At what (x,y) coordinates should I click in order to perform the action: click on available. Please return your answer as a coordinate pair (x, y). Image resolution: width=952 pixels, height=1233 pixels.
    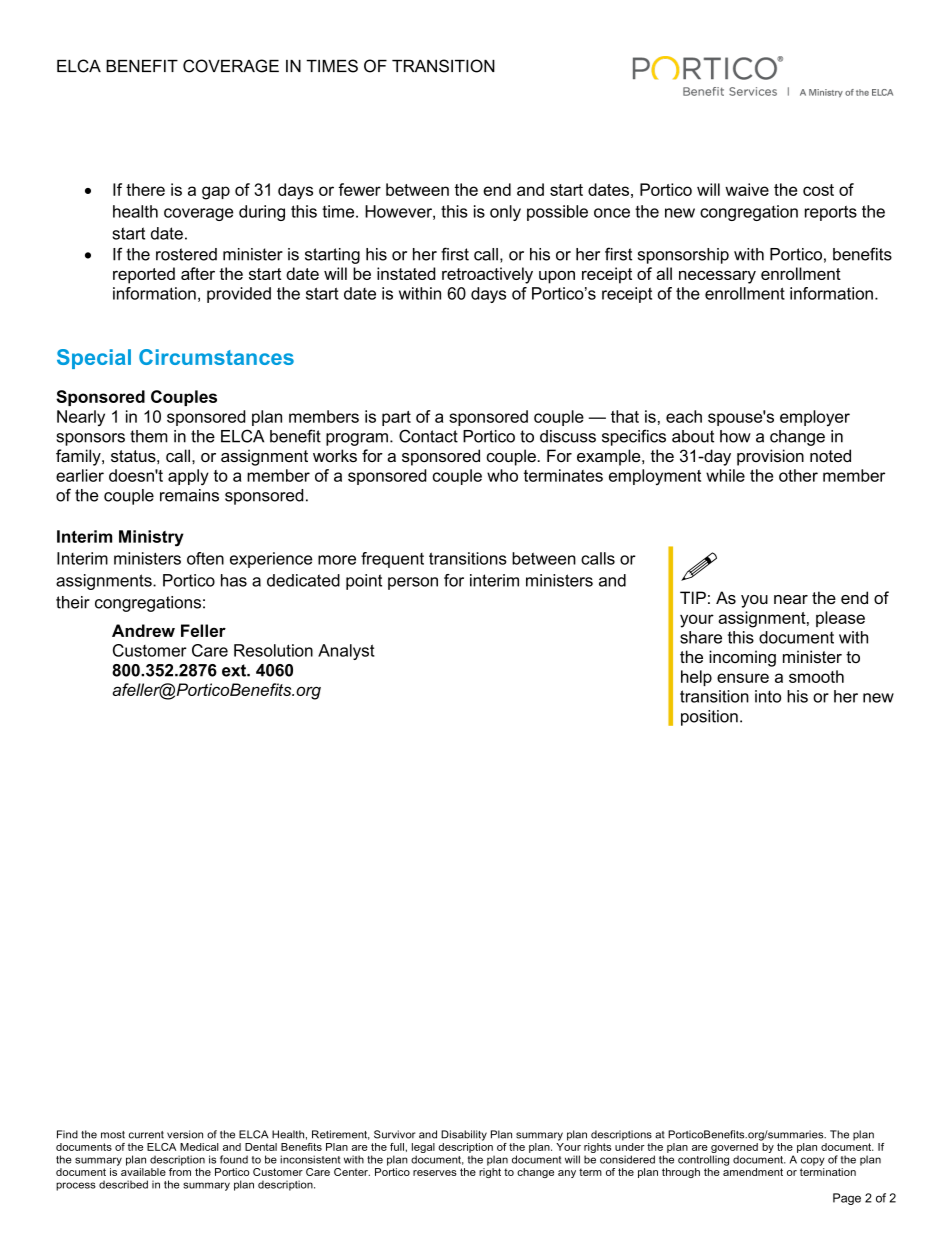
    Looking at the image, I should click on (143, 1172).
